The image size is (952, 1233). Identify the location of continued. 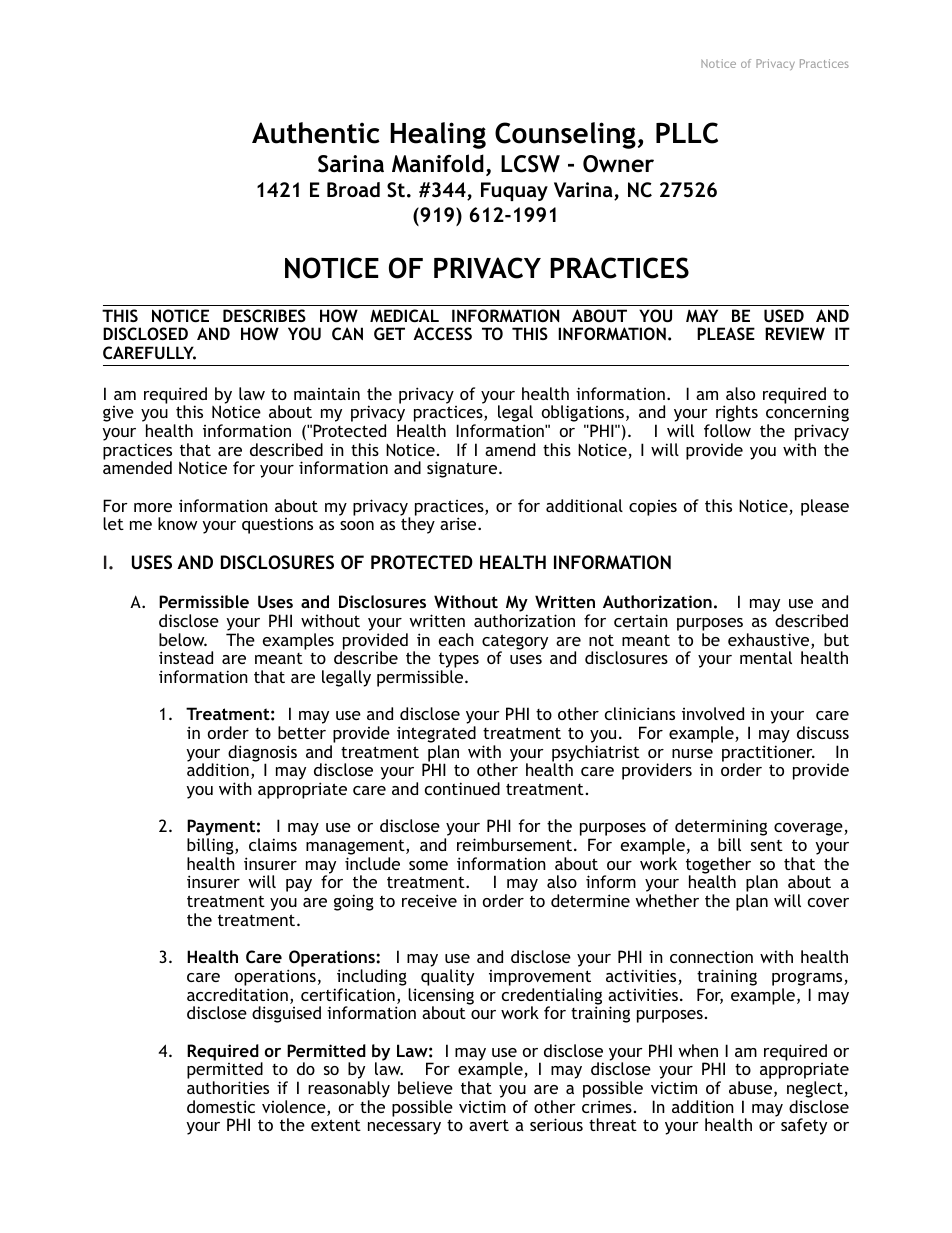
(462, 788).
